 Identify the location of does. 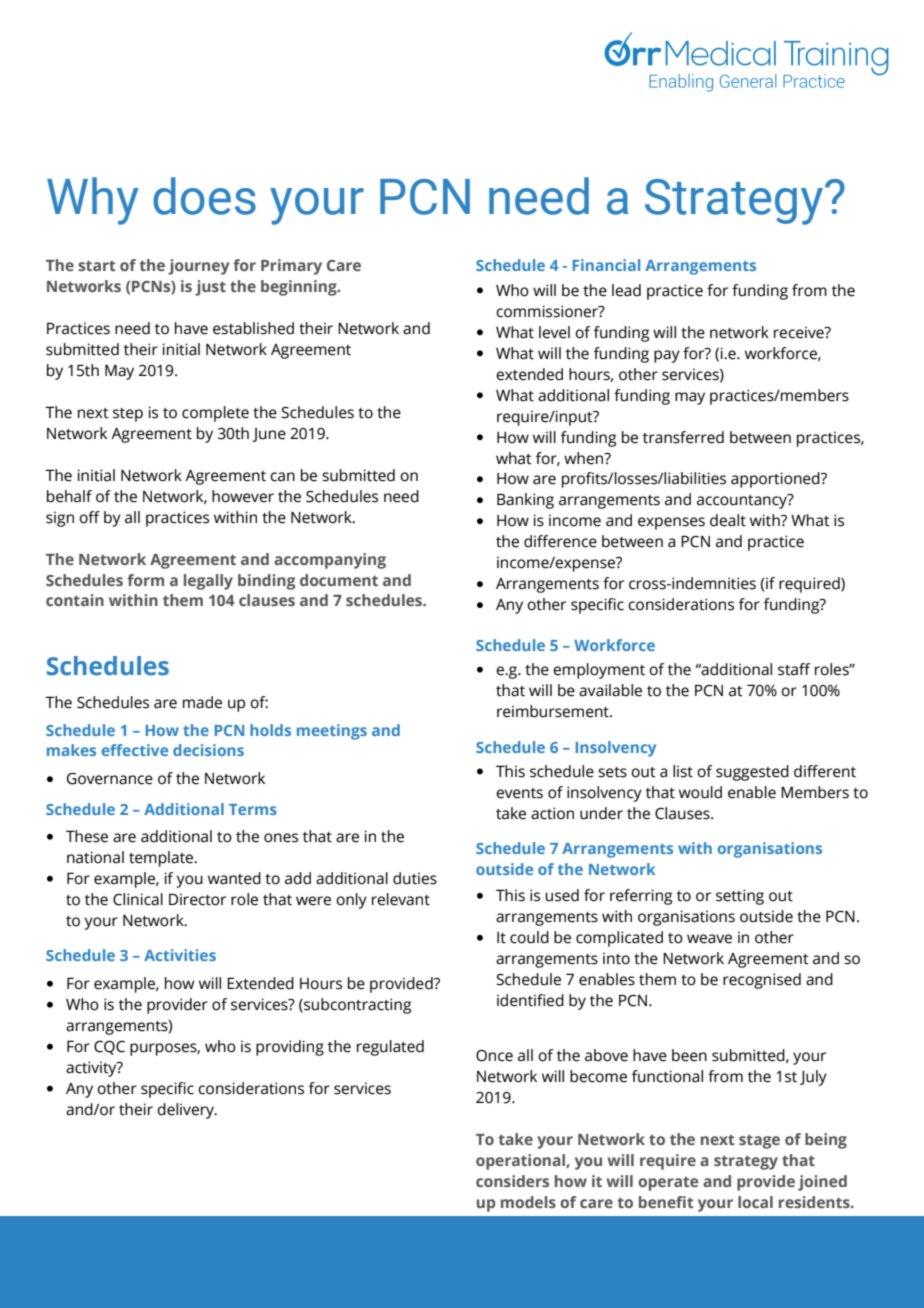
(204, 196).
